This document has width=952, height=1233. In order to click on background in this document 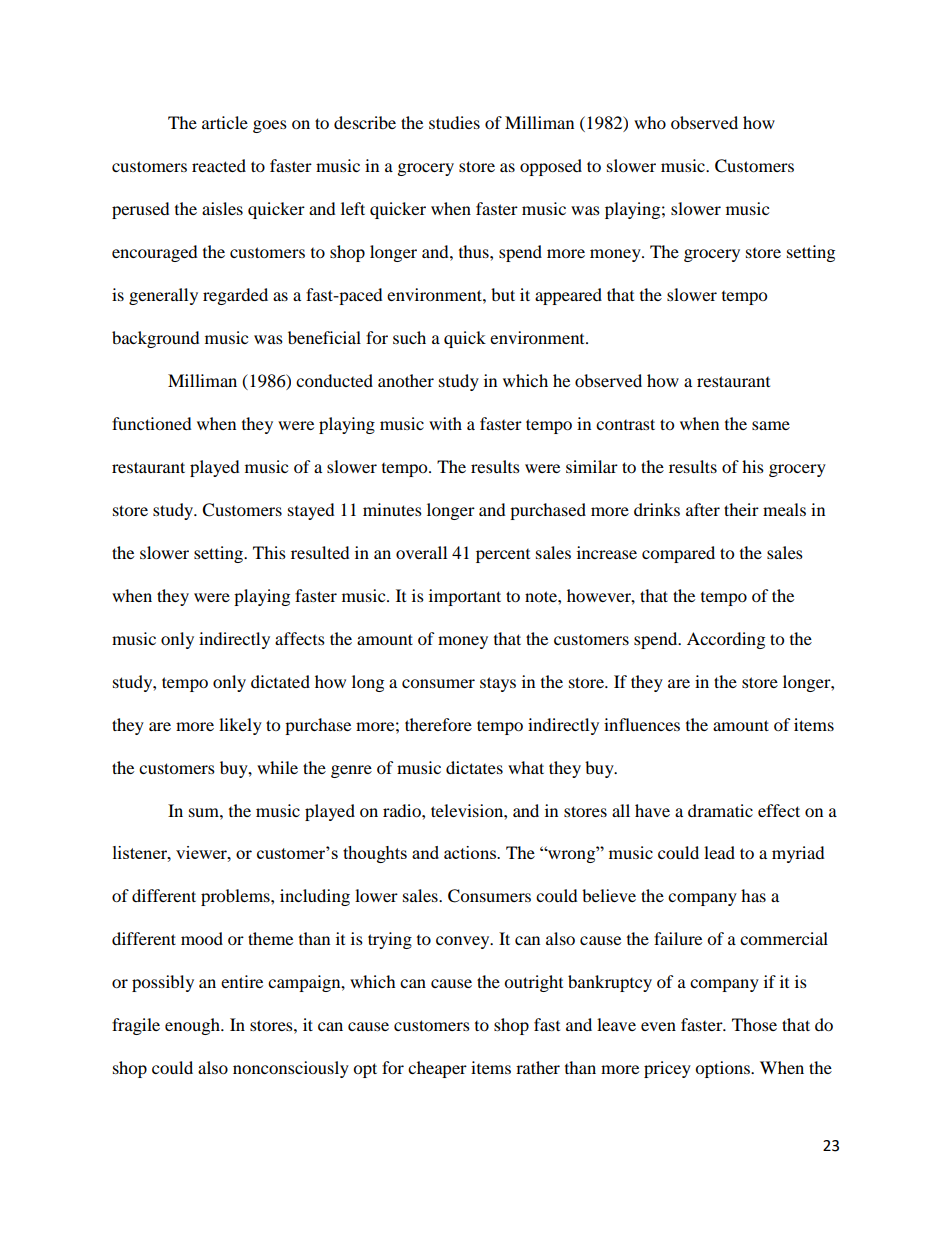, I will do `click(156, 339)`.
